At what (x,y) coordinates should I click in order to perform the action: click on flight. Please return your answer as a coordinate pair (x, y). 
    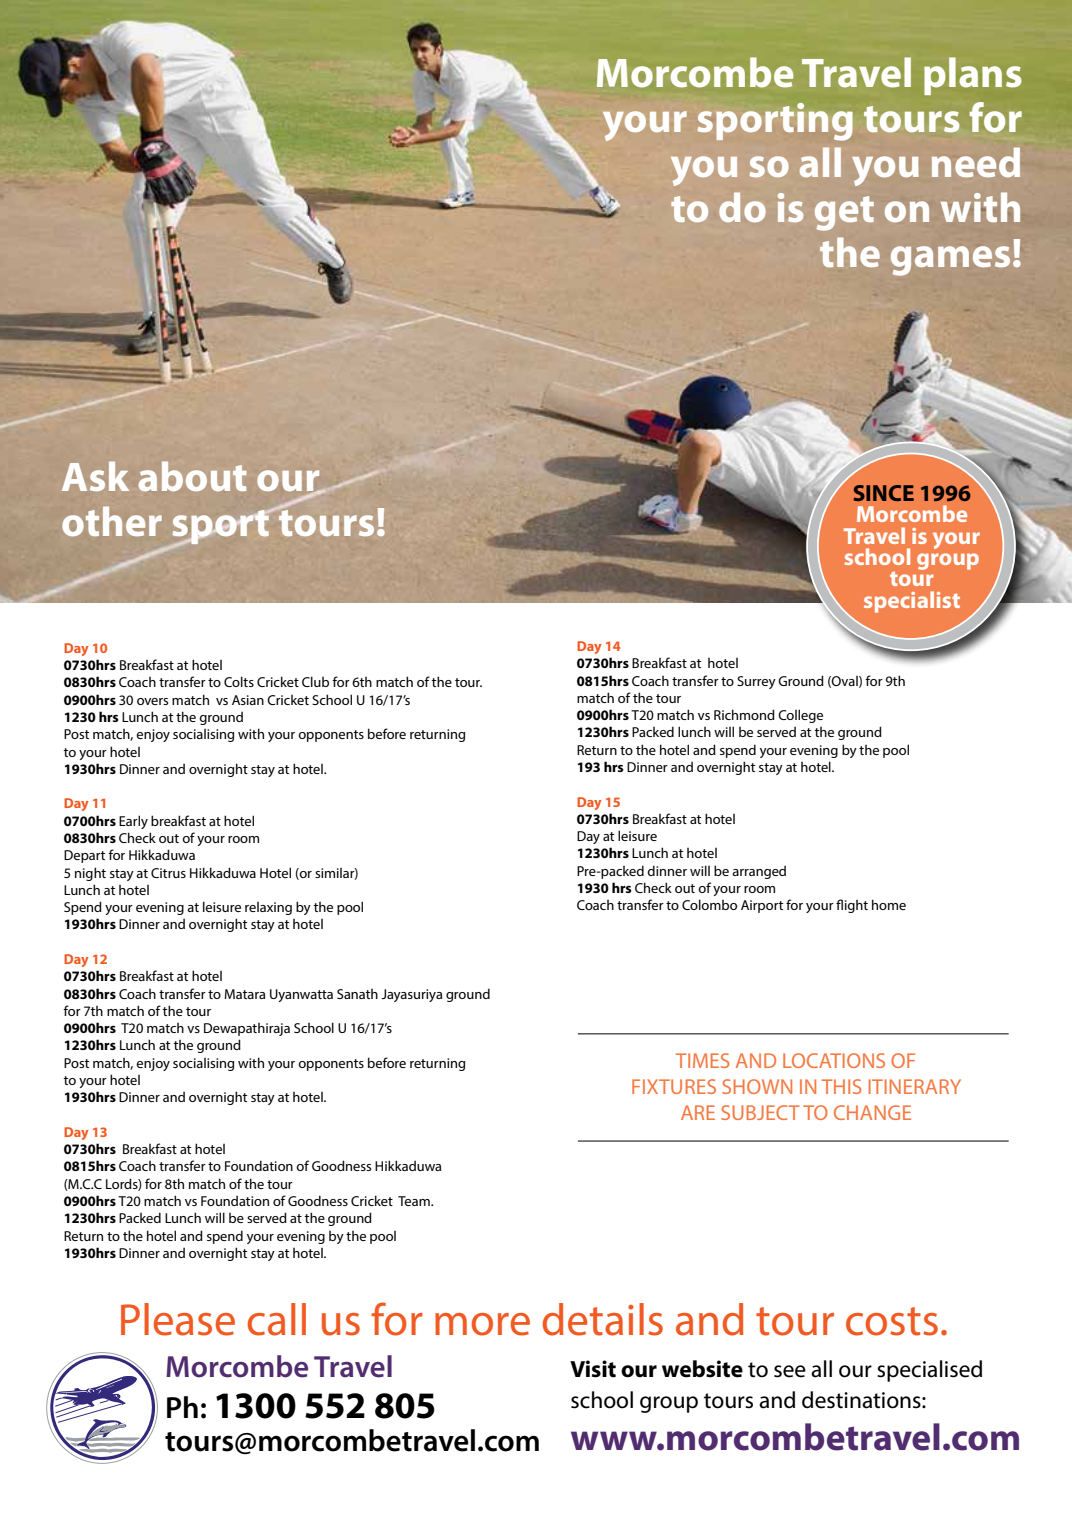
    Looking at the image, I should click on (852, 906).
